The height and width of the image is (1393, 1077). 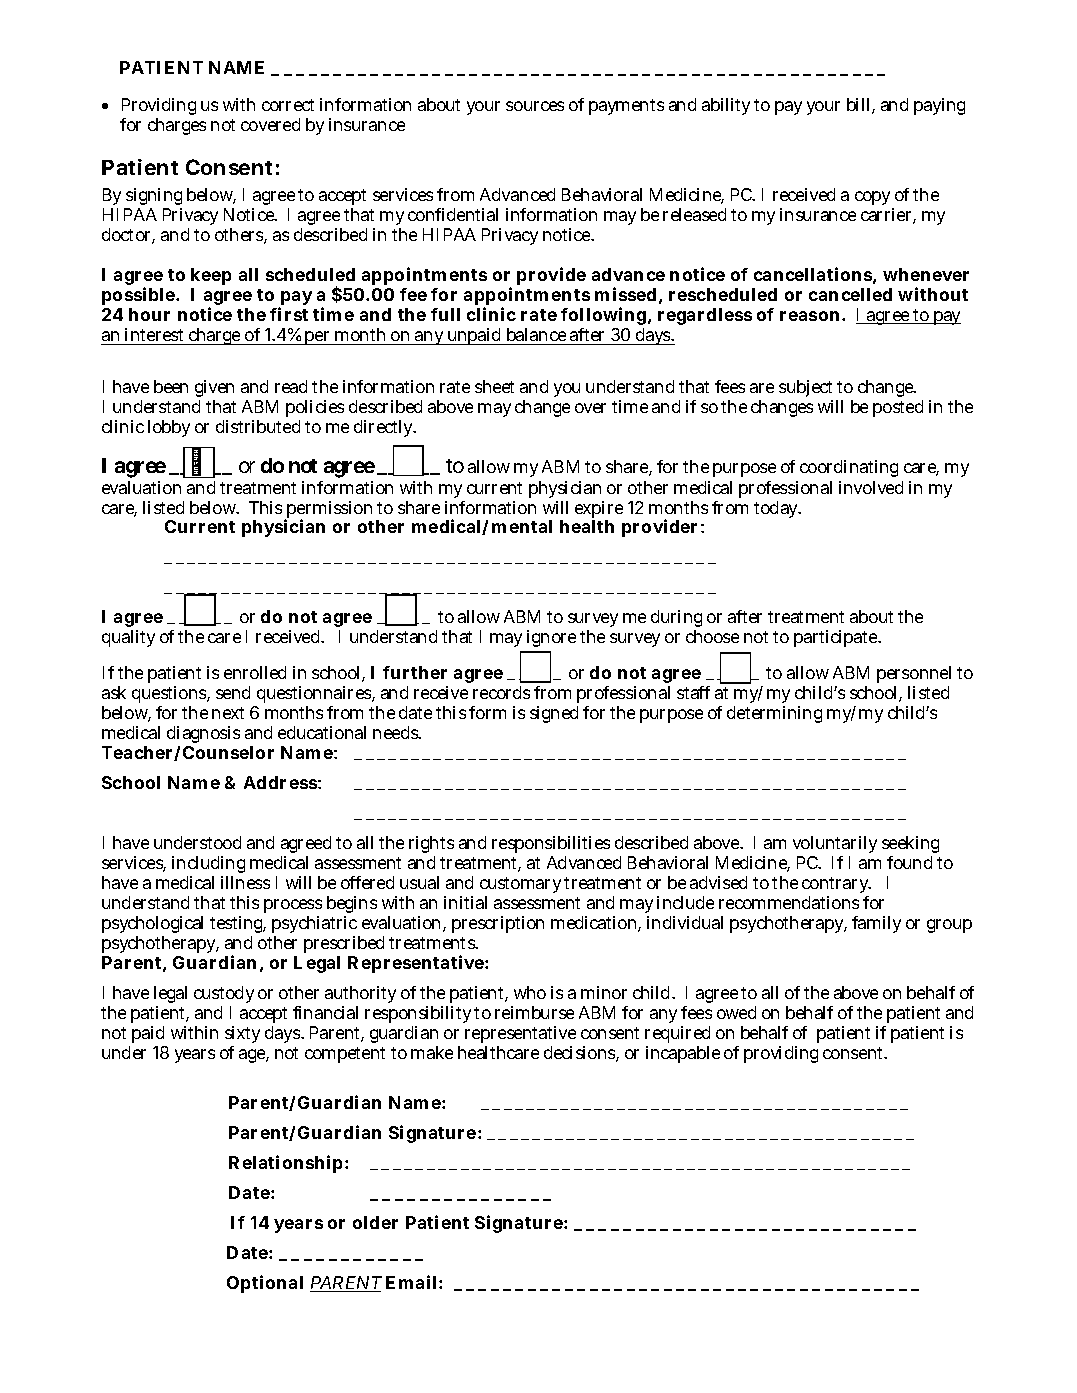 I want to click on incapable, so click(x=683, y=1054).
